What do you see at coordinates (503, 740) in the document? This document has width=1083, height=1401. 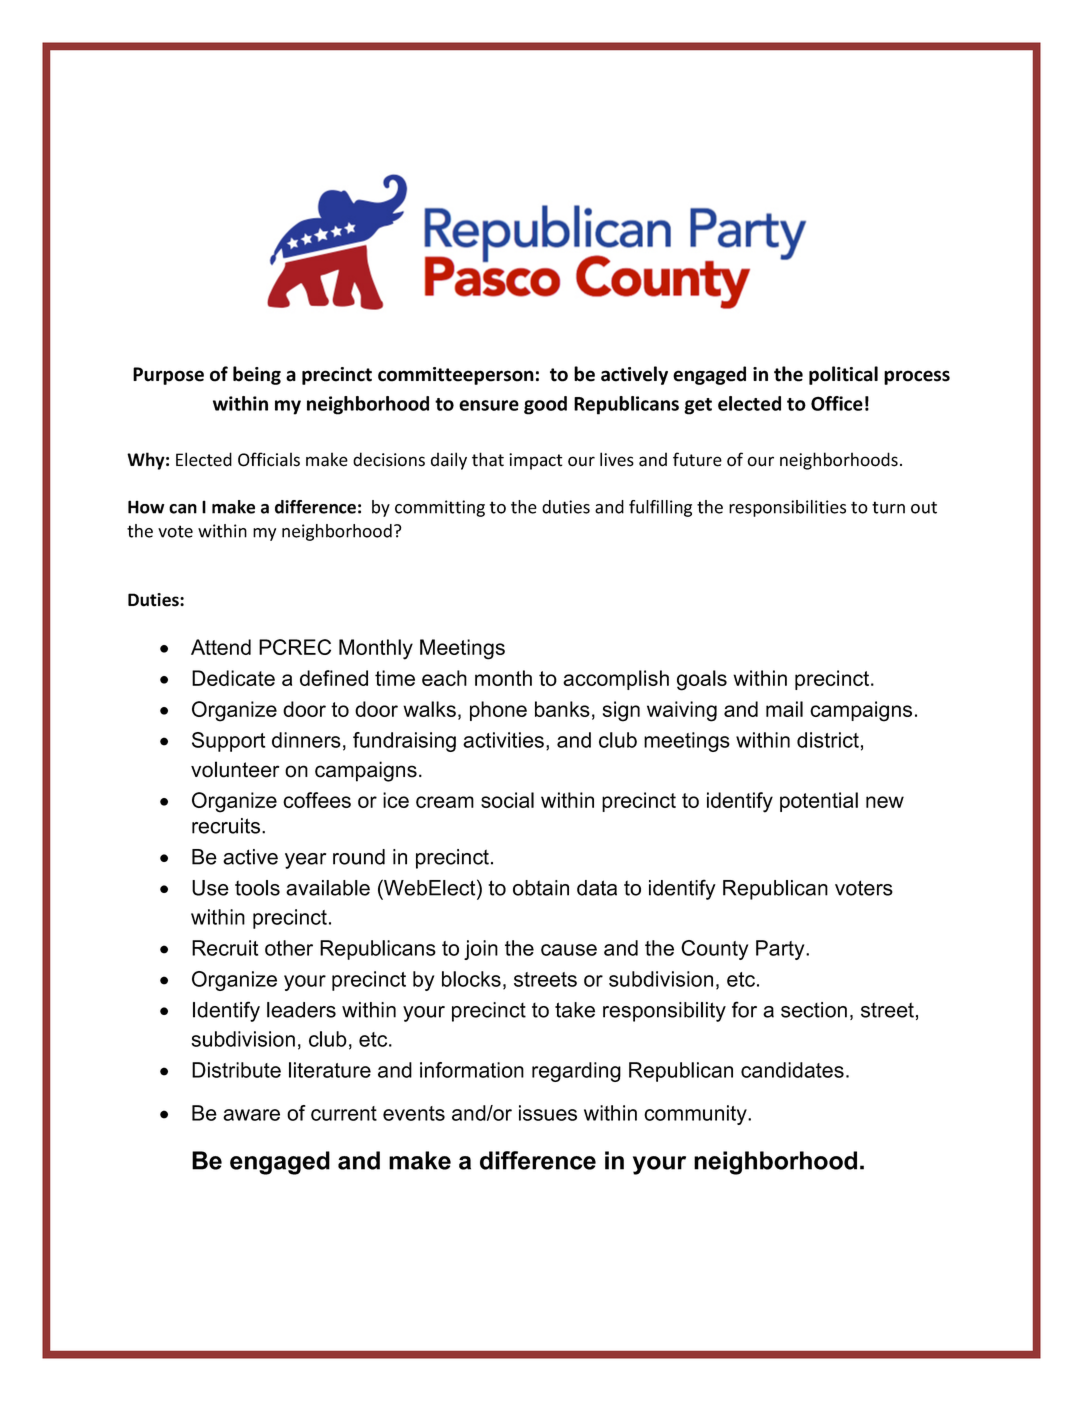 I see `activities` at bounding box center [503, 740].
